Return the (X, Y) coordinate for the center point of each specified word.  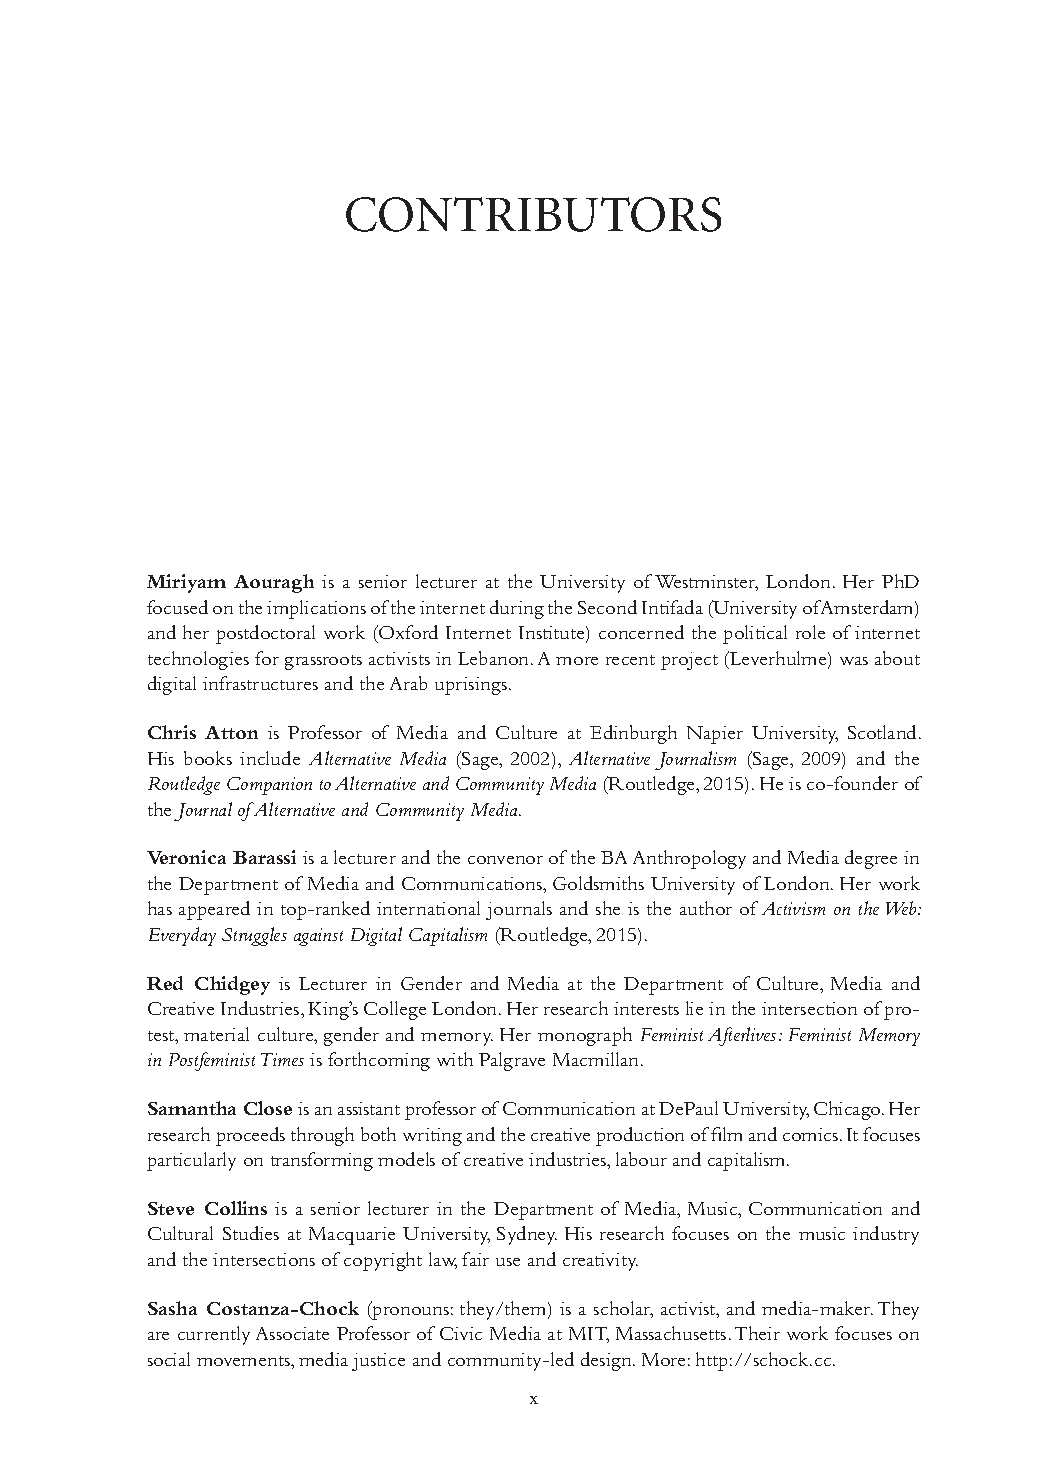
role (810, 632)
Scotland (884, 732)
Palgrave (512, 1061)
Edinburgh (633, 734)
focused (177, 607)
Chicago (848, 1110)
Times (282, 1059)
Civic (461, 1333)
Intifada (672, 607)
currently (214, 1335)
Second (607, 607)
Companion (269, 786)
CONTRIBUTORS (533, 214)
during (517, 609)
